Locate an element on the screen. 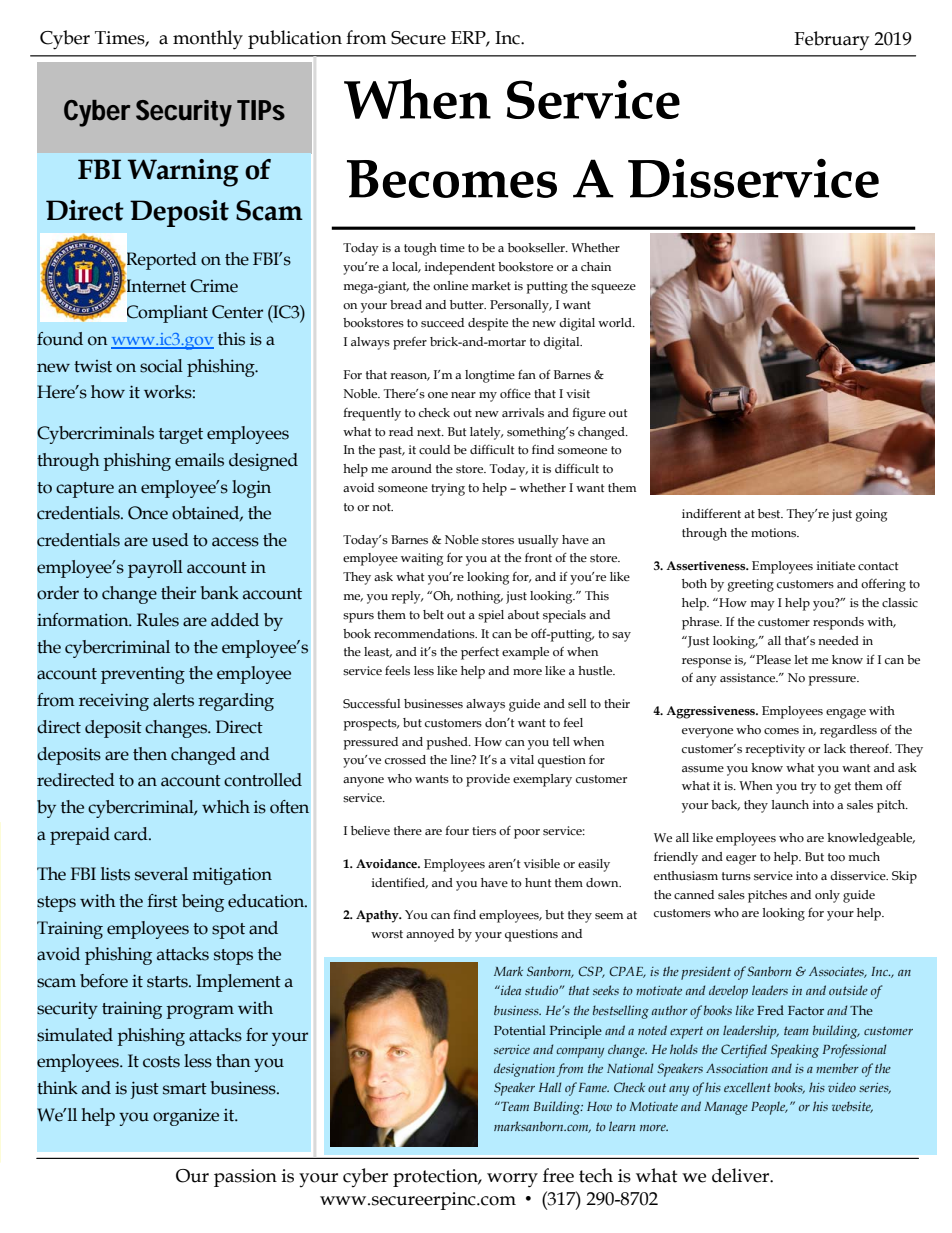 This screenshot has width=952, height=1233. going is located at coordinates (871, 515).
